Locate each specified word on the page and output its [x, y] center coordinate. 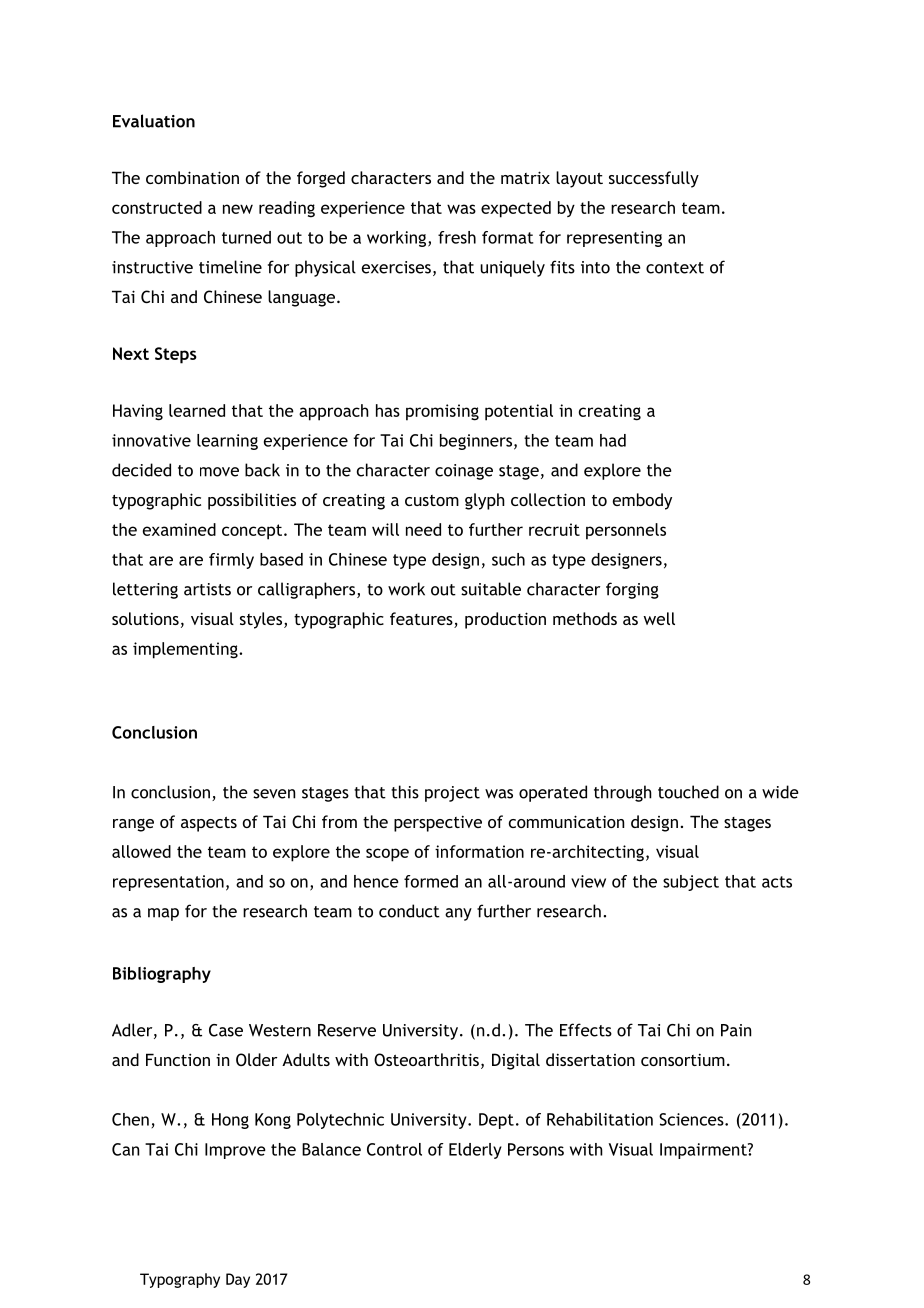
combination [192, 177]
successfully [654, 179]
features [422, 620]
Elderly [475, 1151]
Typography [180, 1280]
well [659, 618]
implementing [186, 650]
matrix [525, 177]
